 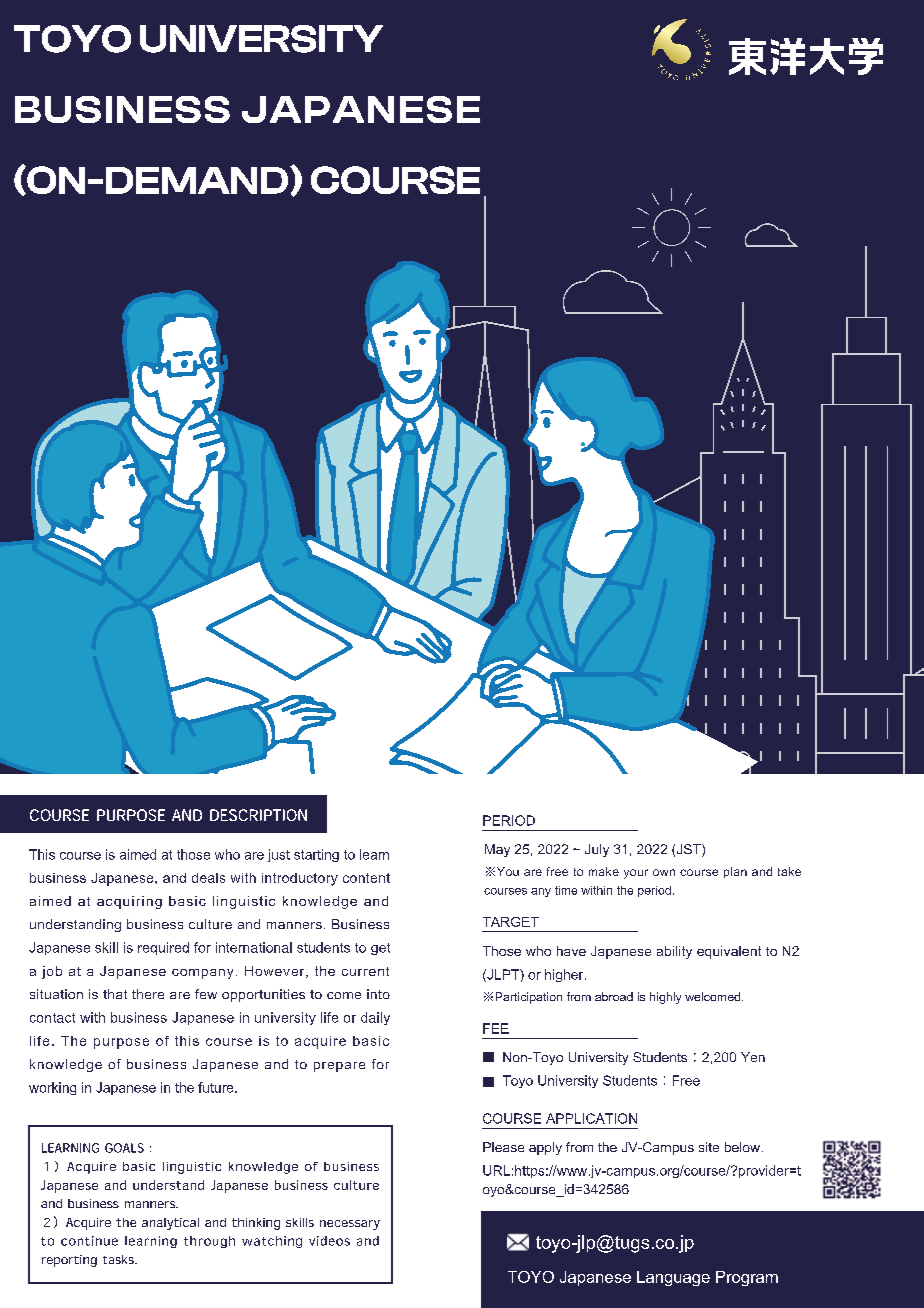 I want to click on July, so click(x=597, y=850).
